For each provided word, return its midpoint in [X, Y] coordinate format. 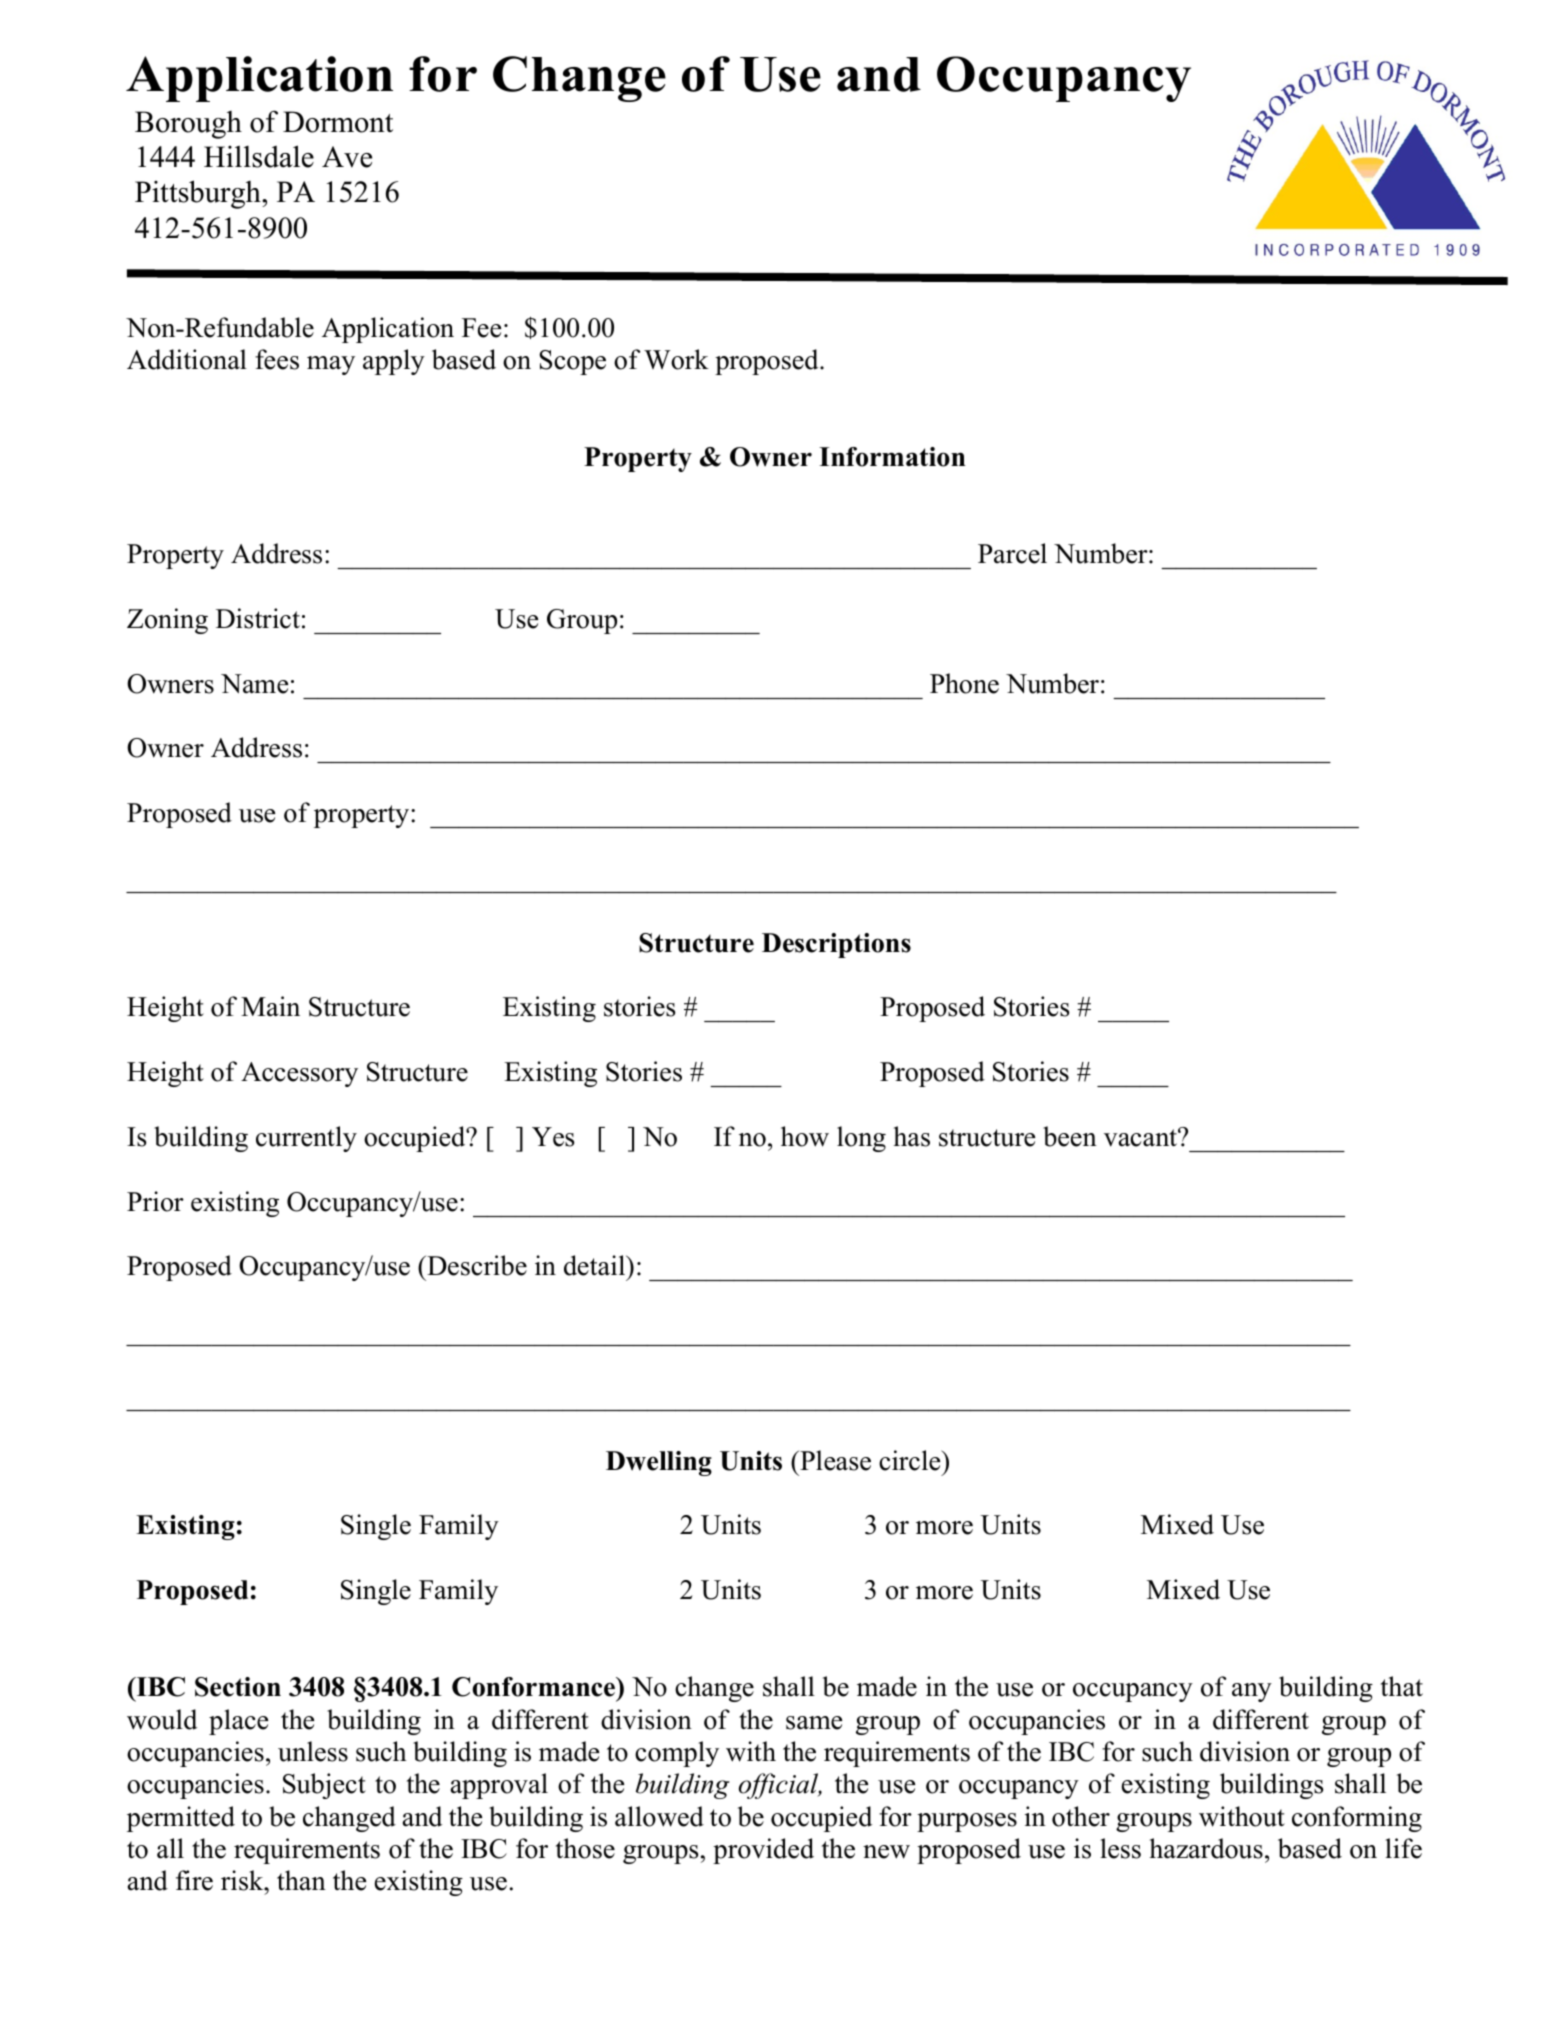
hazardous [1206, 1848]
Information [892, 457]
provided [763, 1851]
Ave [347, 157]
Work [676, 359]
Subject [324, 1786]
